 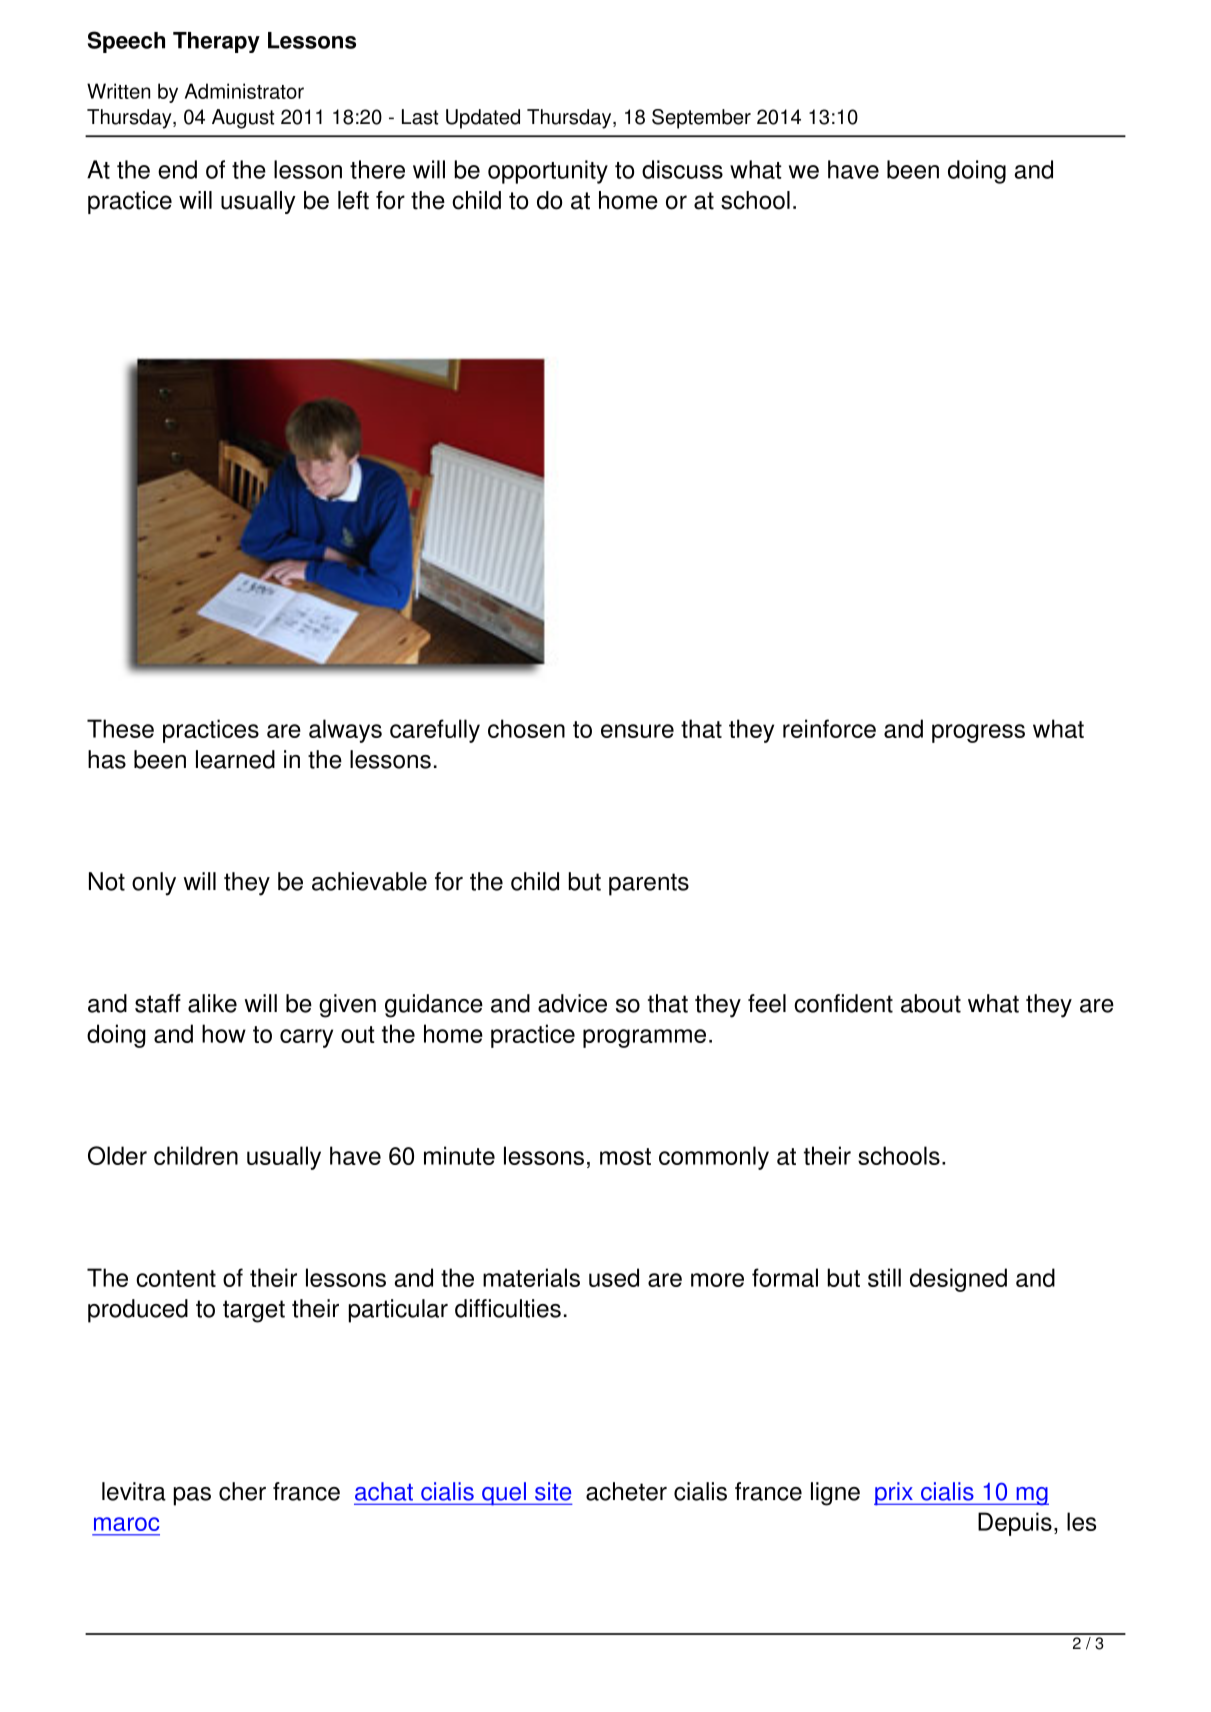 I want to click on learned, so click(x=235, y=759).
